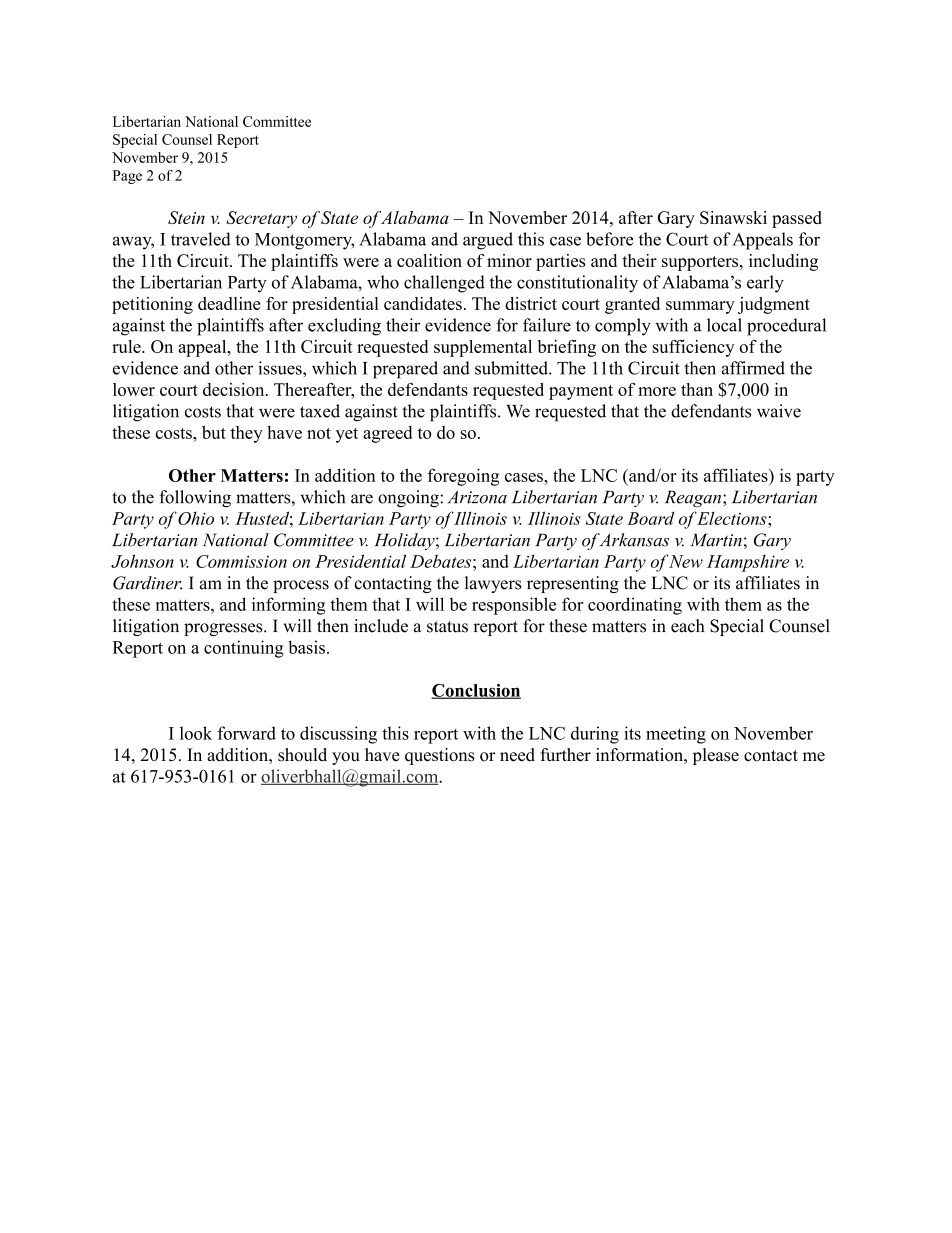 This screenshot has height=1233, width=952. What do you see at coordinates (688, 626) in the screenshot?
I see `each` at bounding box center [688, 626].
